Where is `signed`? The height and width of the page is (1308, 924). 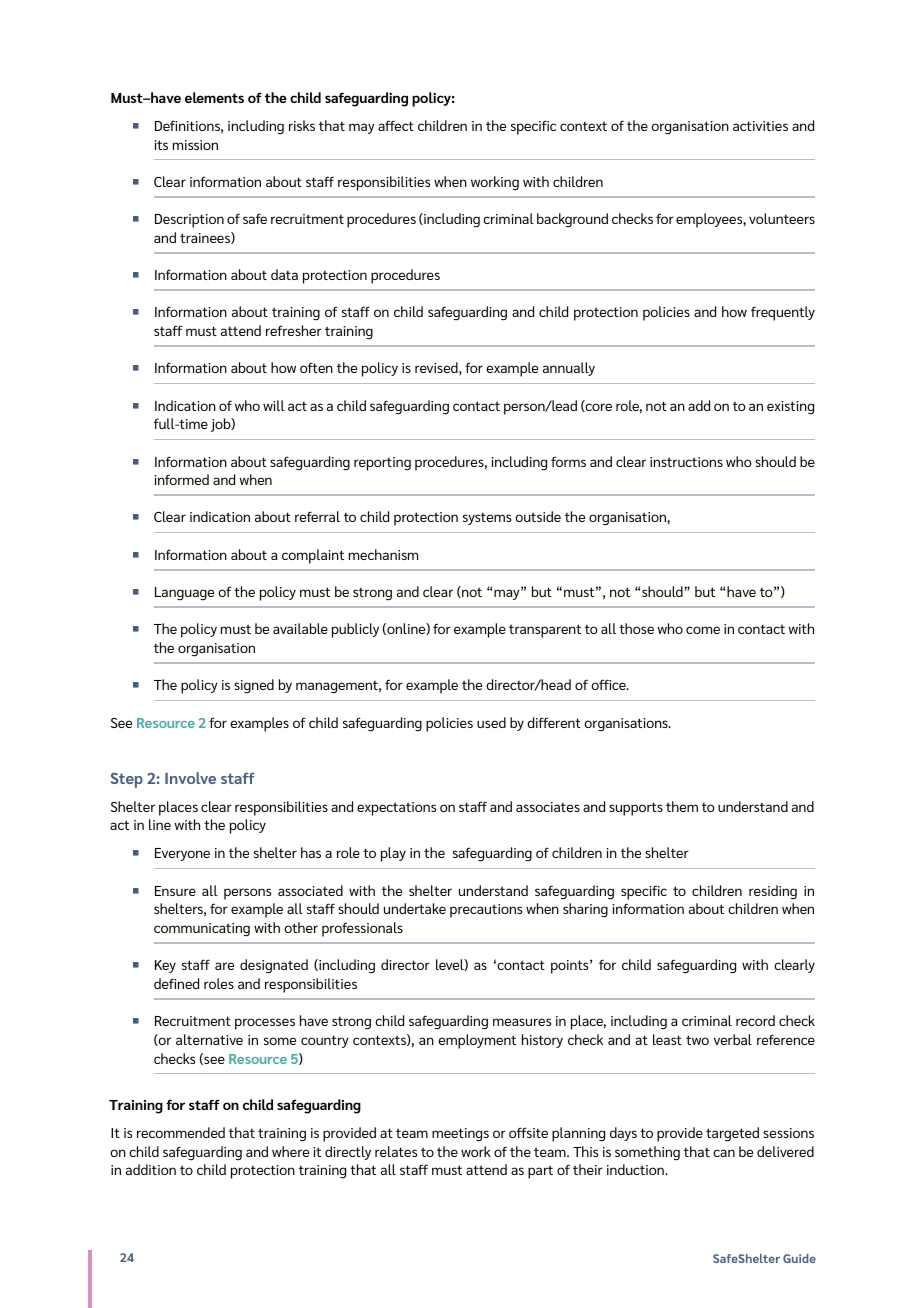
signed is located at coordinates (254, 686).
